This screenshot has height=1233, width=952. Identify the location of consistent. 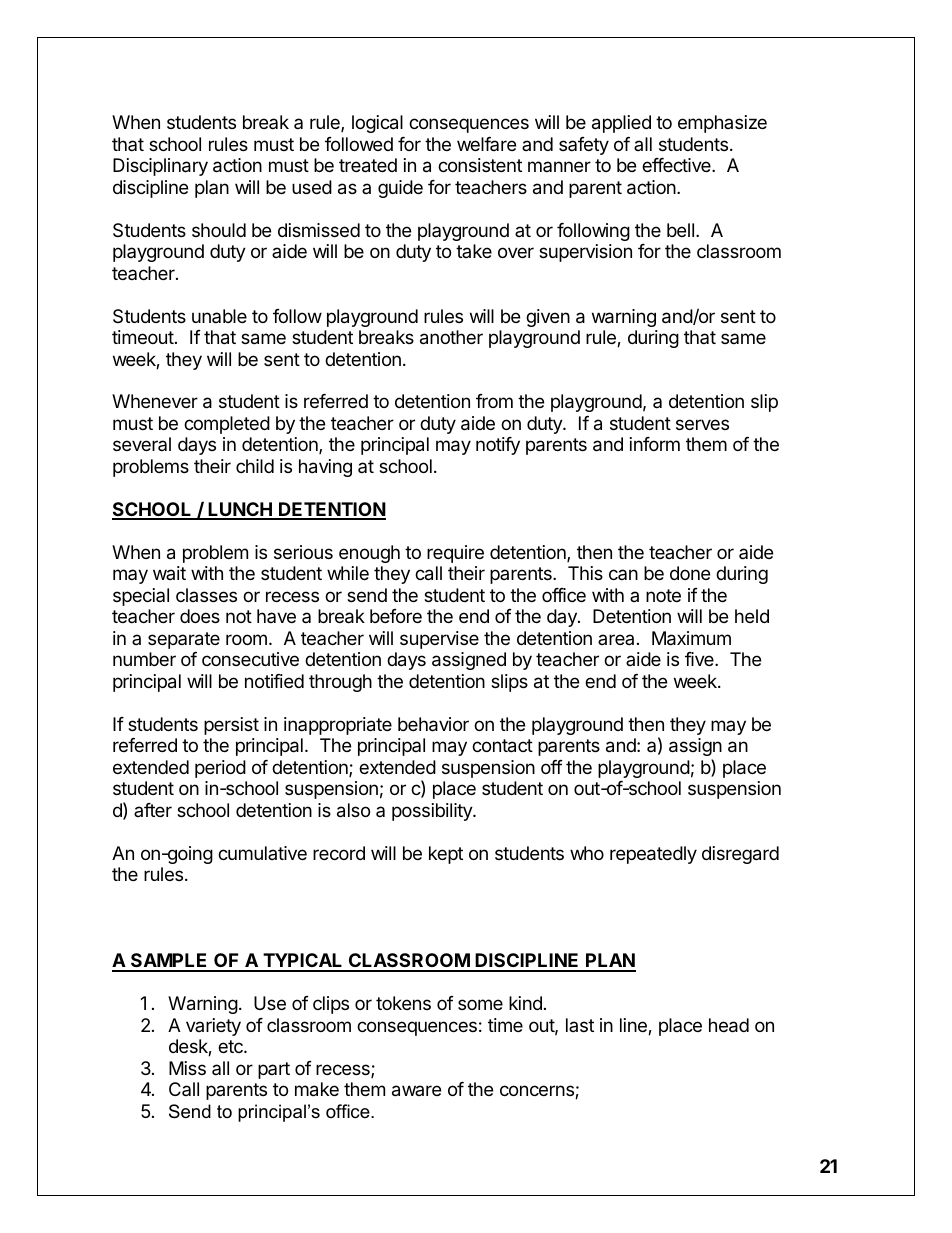
(480, 165).
